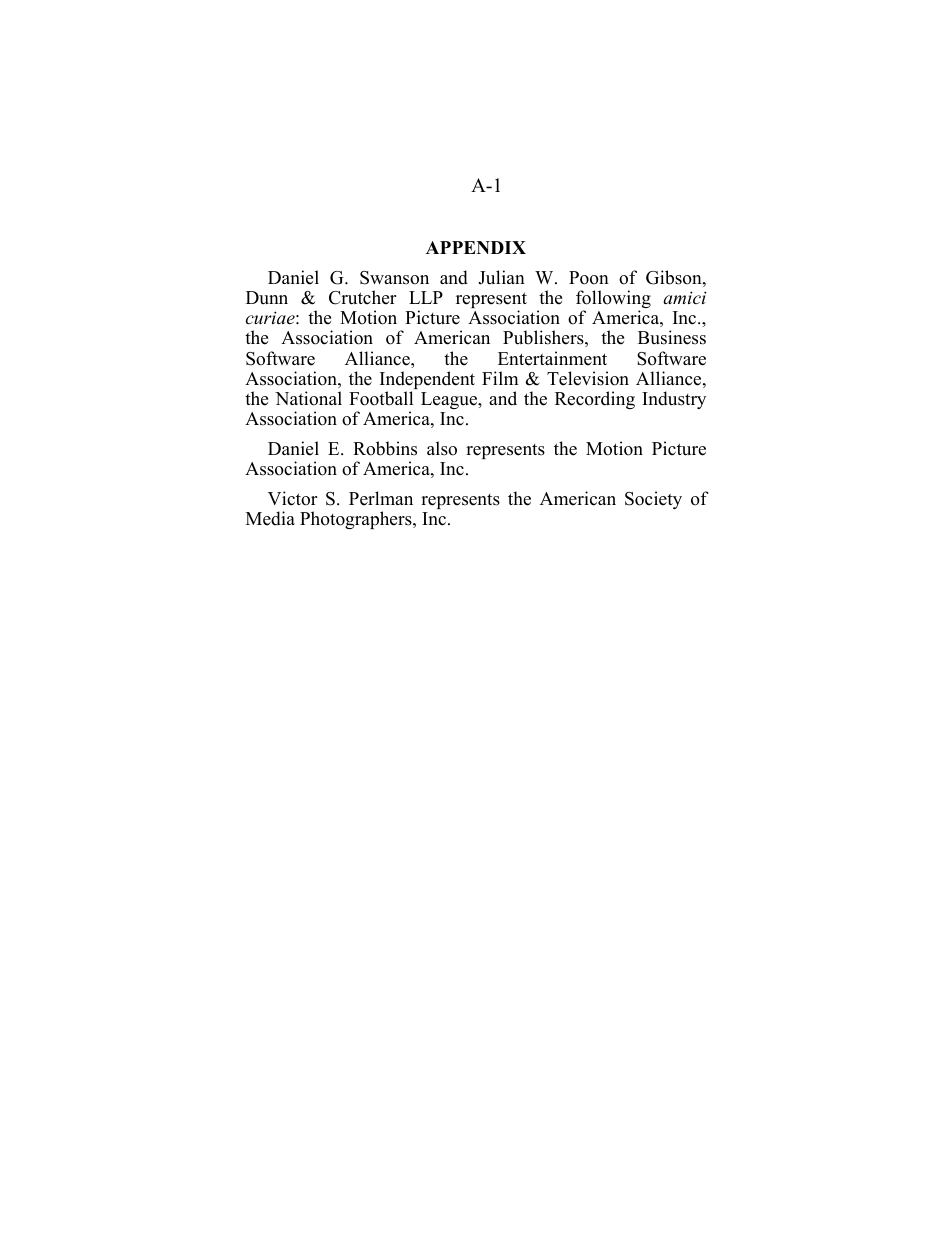 This page has width=952, height=1233. Describe the element at coordinates (500, 378) in the page. I see `Film` at that location.
